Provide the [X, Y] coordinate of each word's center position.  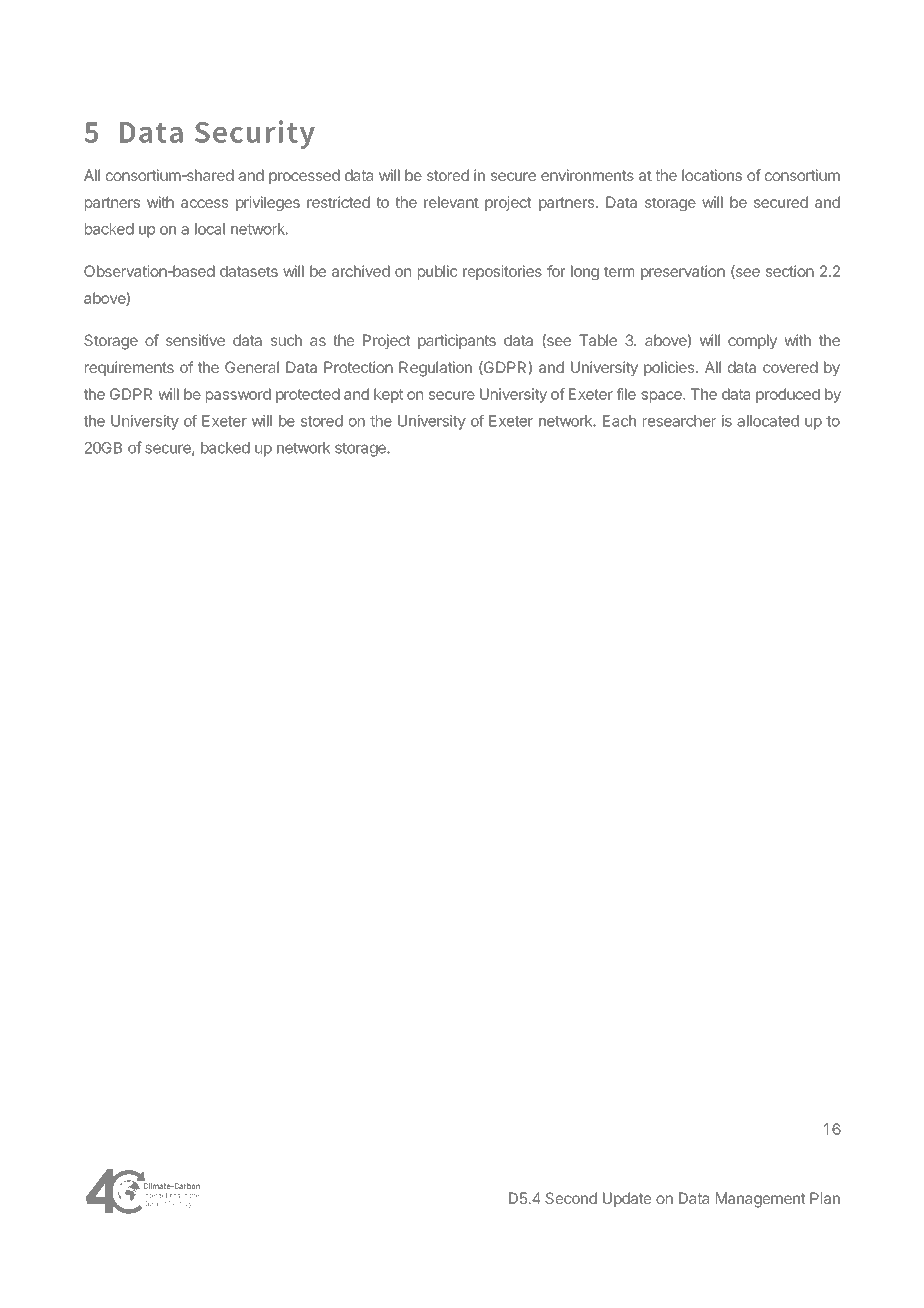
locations [712, 175]
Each [619, 421]
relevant [451, 202]
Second [571, 1198]
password [238, 395]
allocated [768, 421]
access [204, 203]
